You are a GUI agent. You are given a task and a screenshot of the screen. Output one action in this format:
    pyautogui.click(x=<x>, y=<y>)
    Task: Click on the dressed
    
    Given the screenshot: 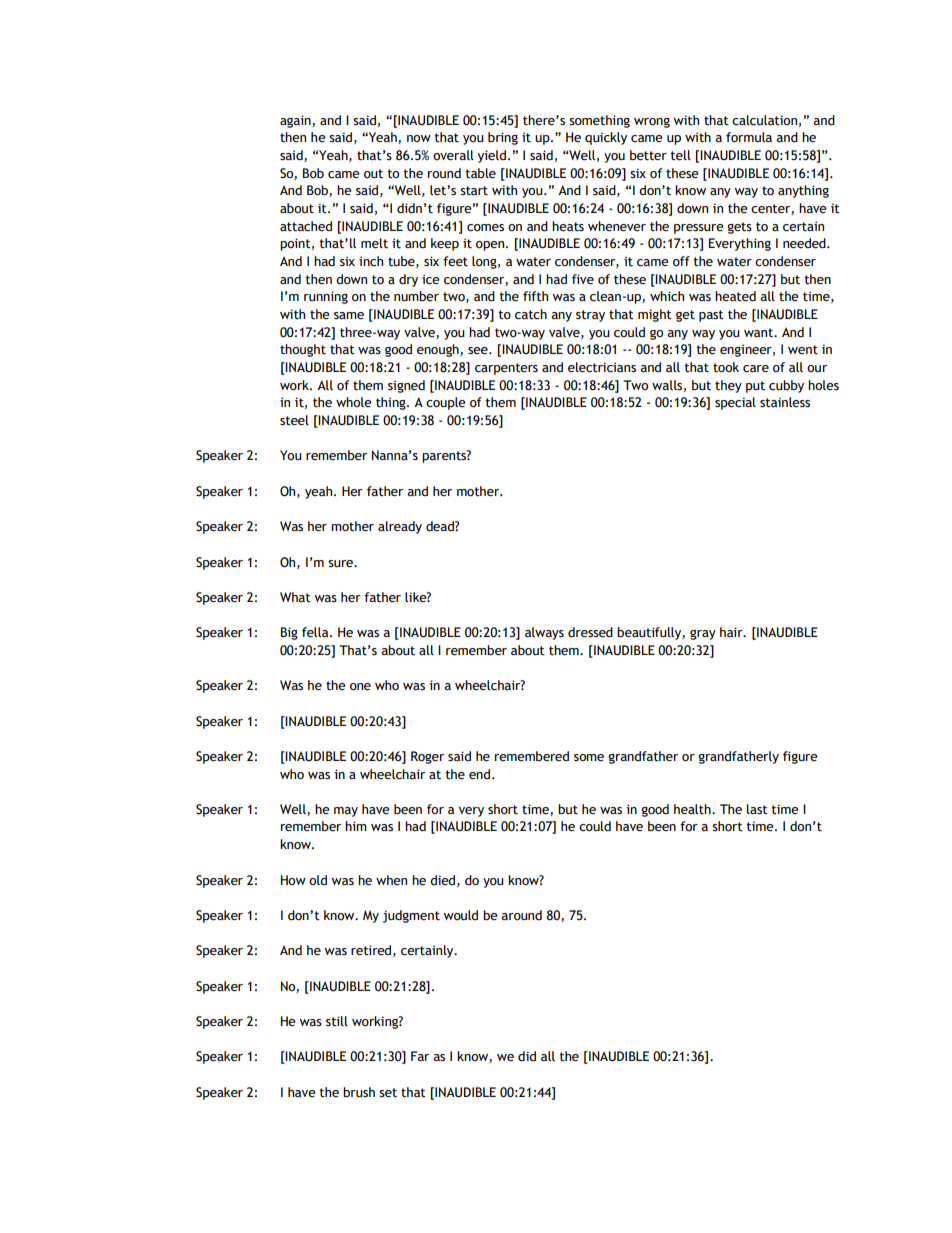 What is the action you would take?
    pyautogui.click(x=590, y=632)
